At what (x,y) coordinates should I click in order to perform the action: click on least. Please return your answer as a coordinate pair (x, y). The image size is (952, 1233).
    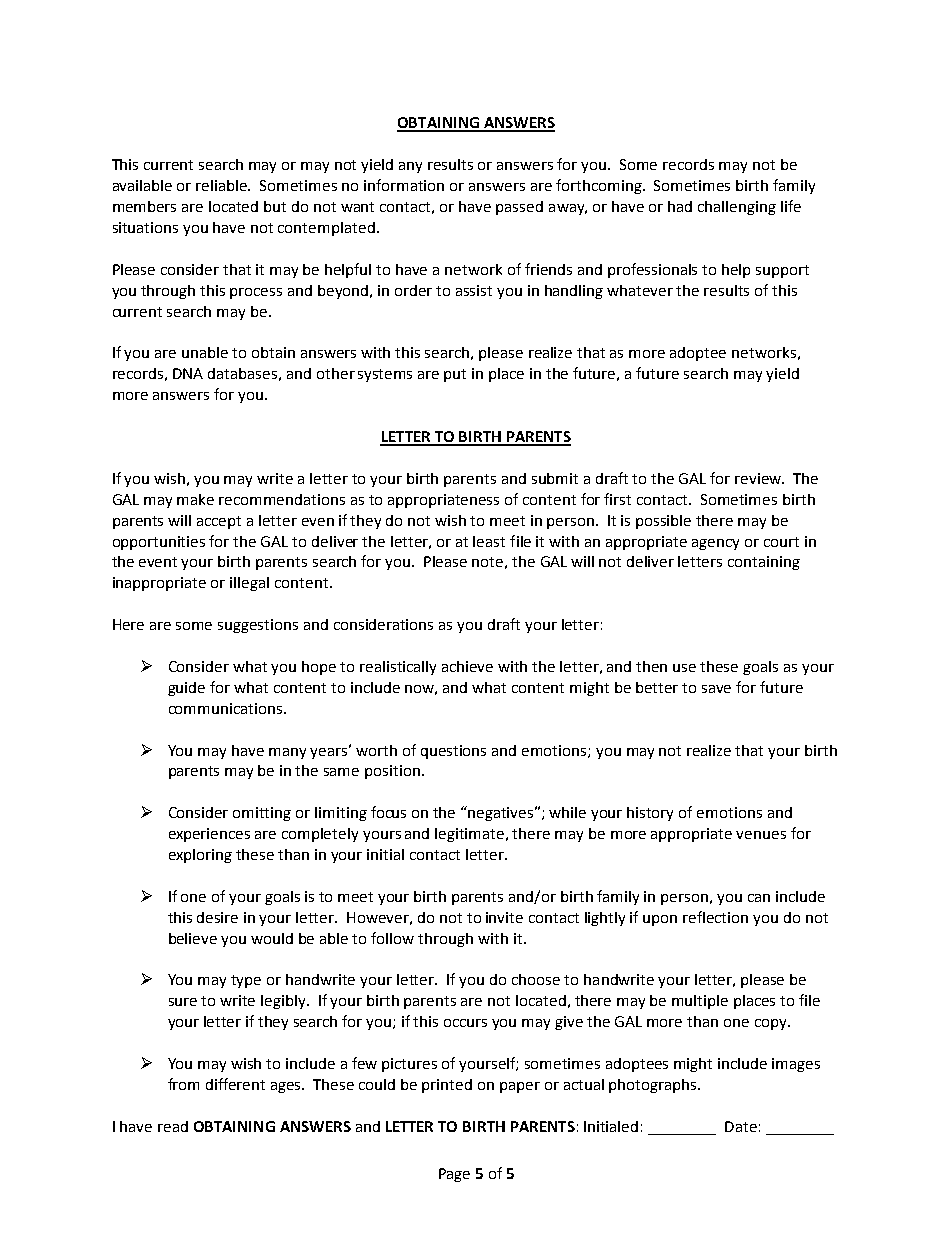
    Looking at the image, I should click on (489, 541).
